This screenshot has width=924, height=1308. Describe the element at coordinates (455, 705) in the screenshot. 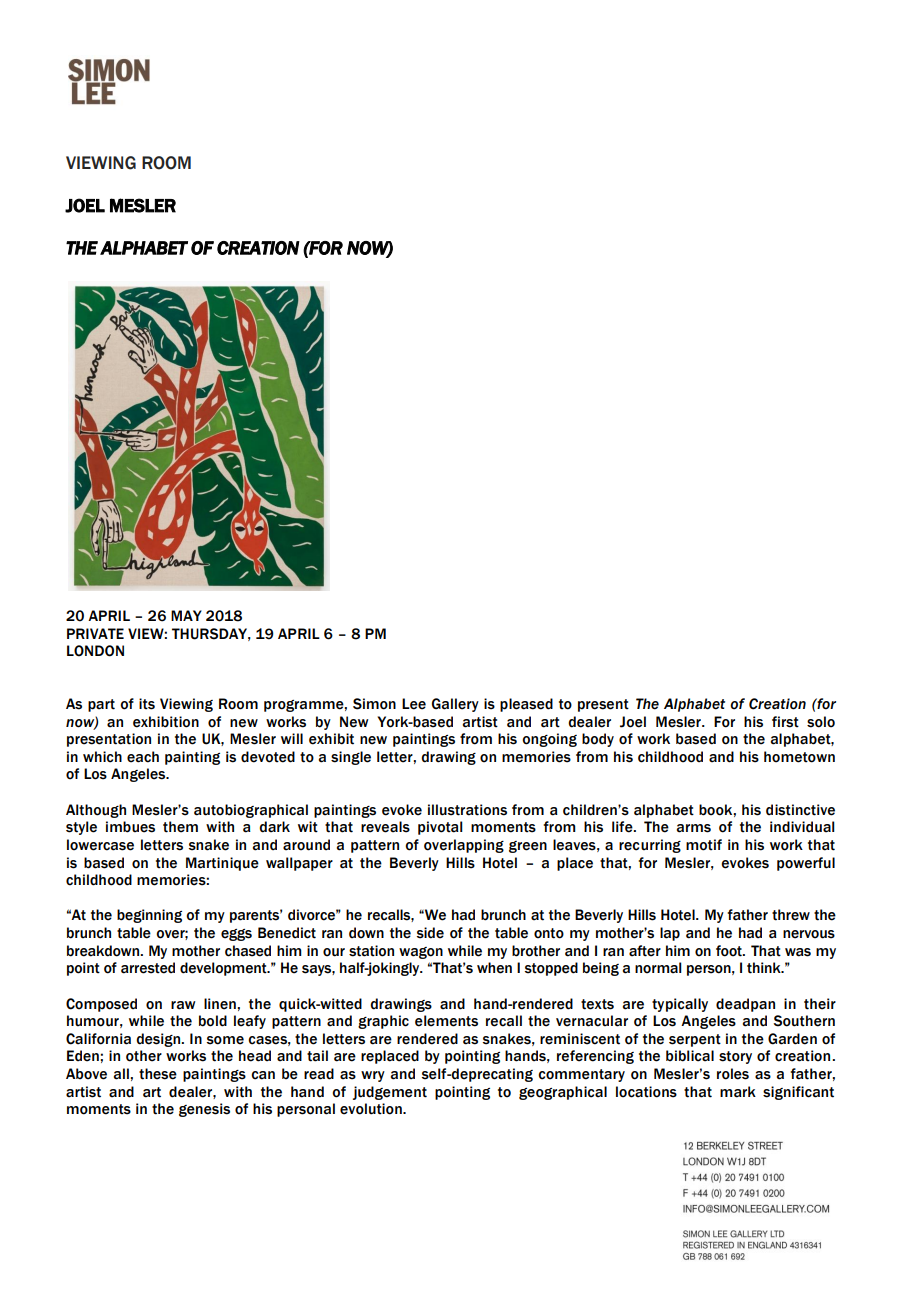

I see `Gallery` at that location.
